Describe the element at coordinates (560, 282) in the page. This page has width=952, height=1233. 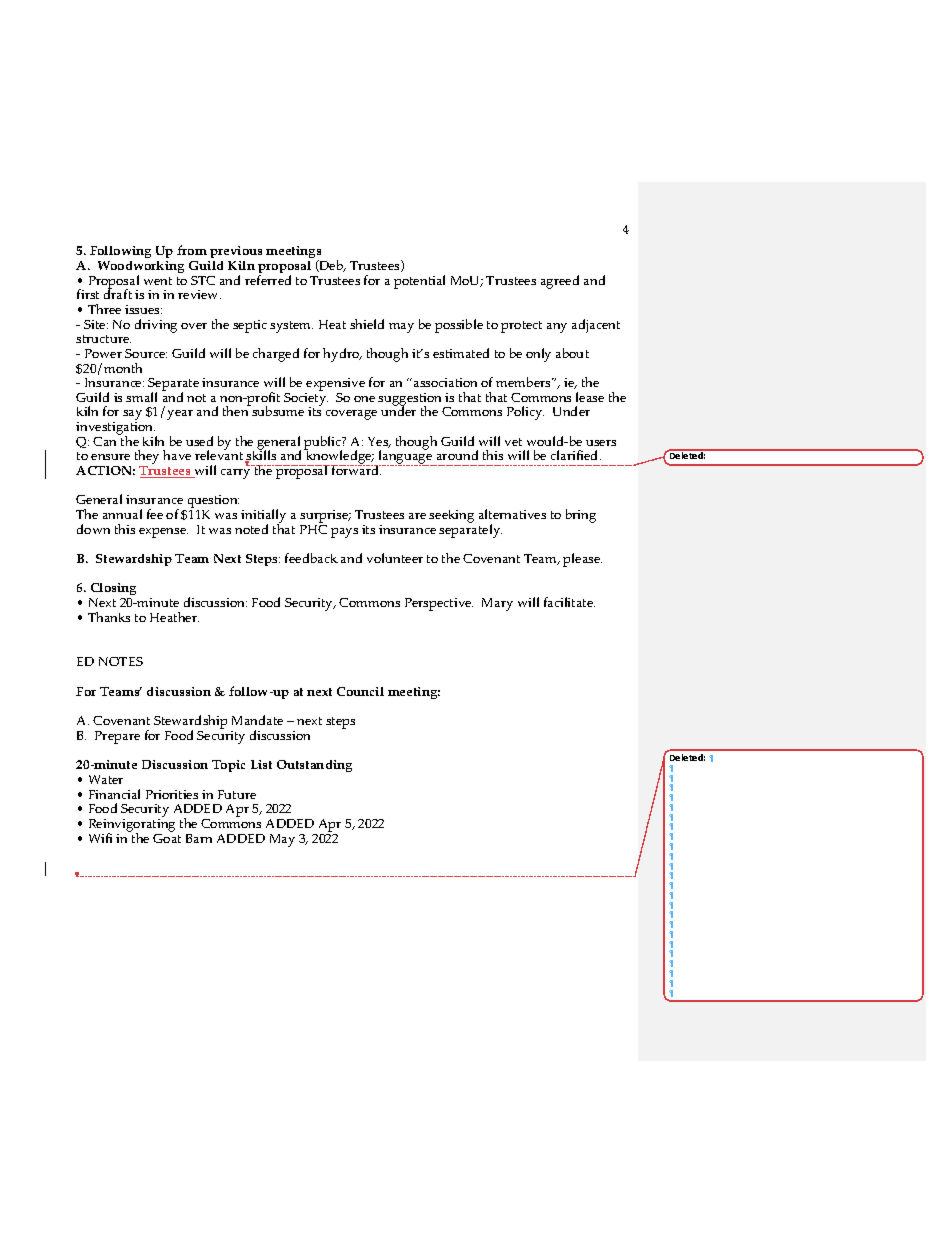
I see `agreed` at that location.
